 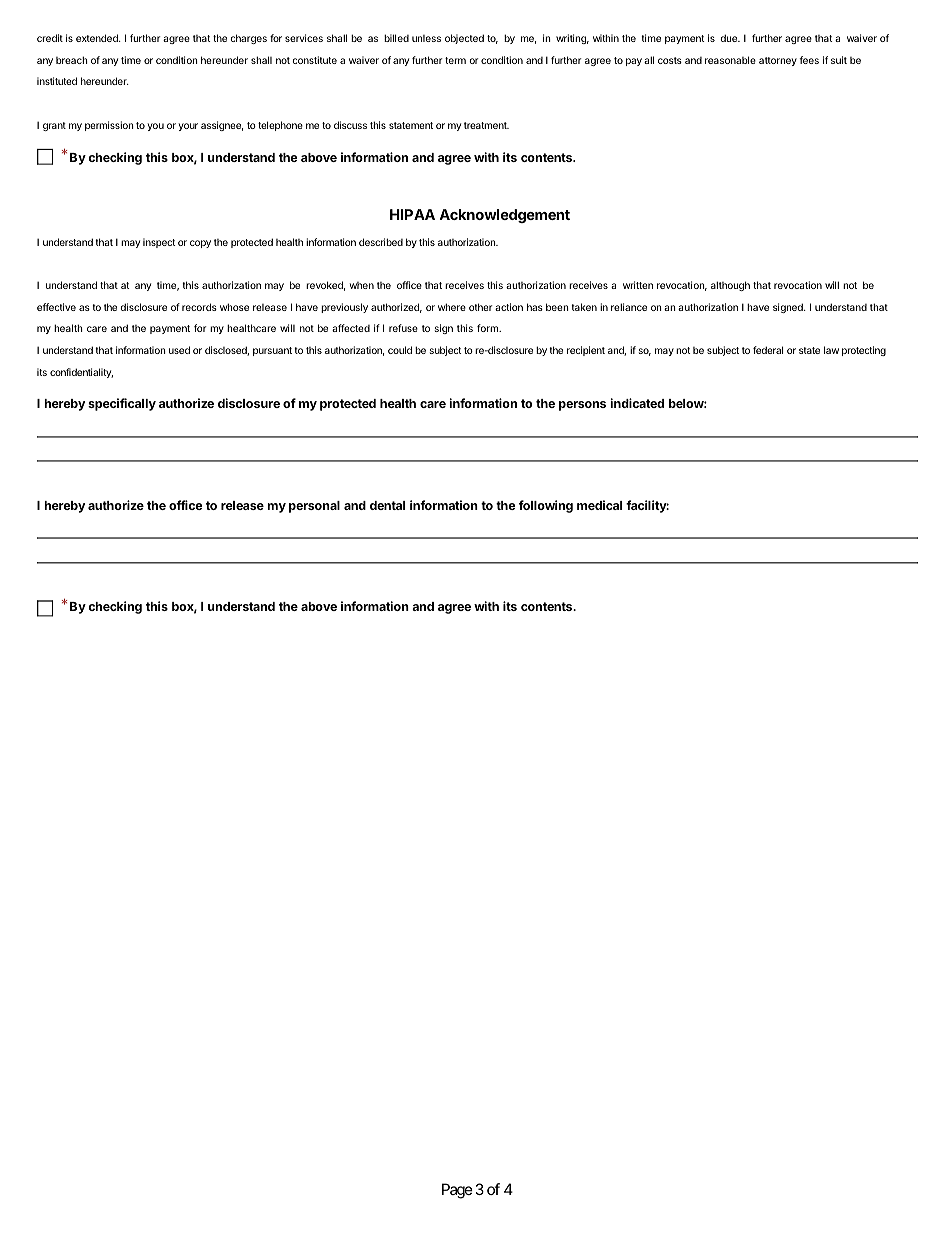 I want to click on used, so click(x=179, y=350).
